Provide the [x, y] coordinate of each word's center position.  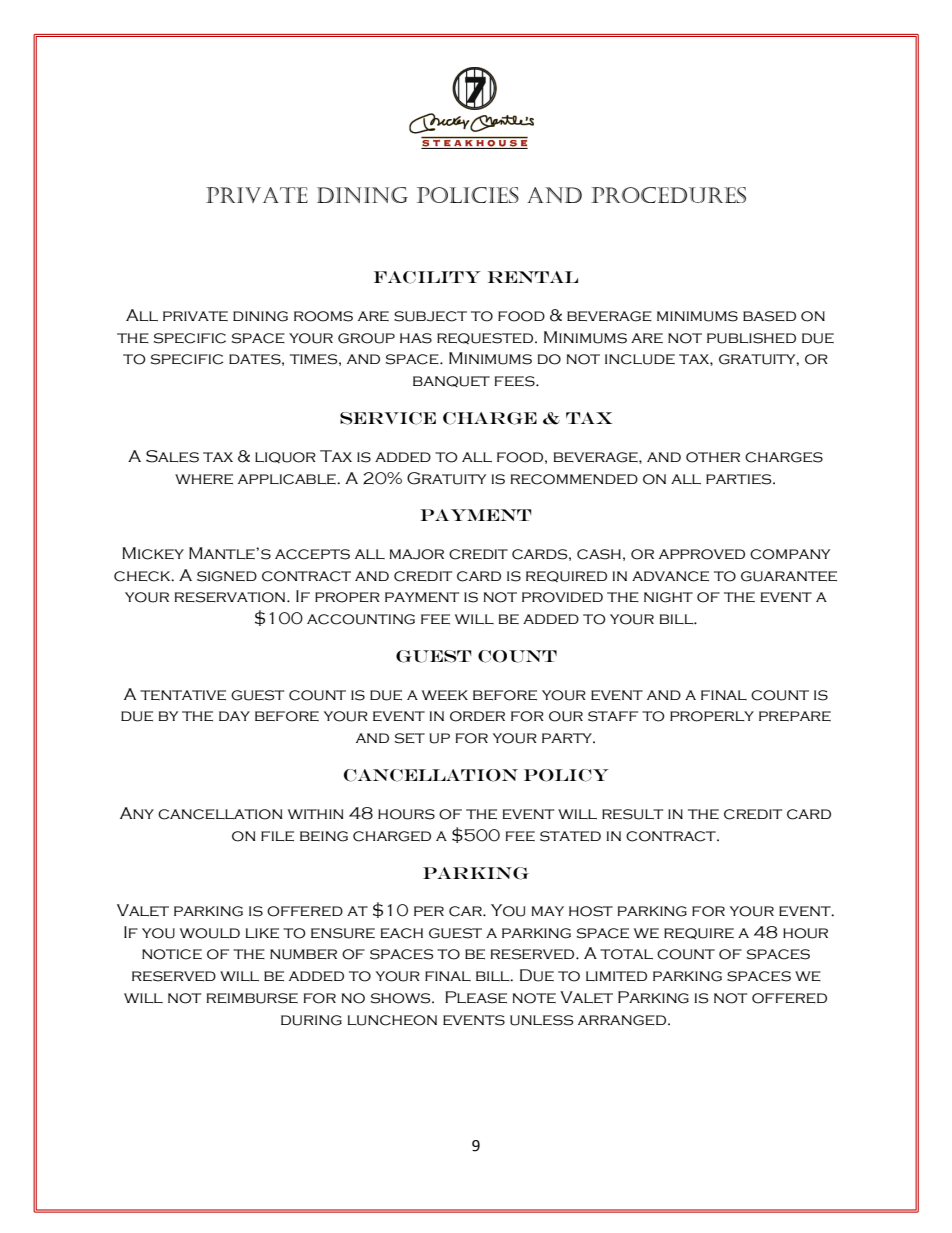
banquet [451, 382]
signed [227, 576]
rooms [323, 316]
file [277, 836]
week [445, 695]
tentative [183, 695]
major [417, 554]
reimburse [252, 998]
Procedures [668, 195]
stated [570, 836]
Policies [468, 195]
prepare [795, 716]
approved [702, 554]
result [632, 814]
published [751, 338]
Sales [172, 456]
